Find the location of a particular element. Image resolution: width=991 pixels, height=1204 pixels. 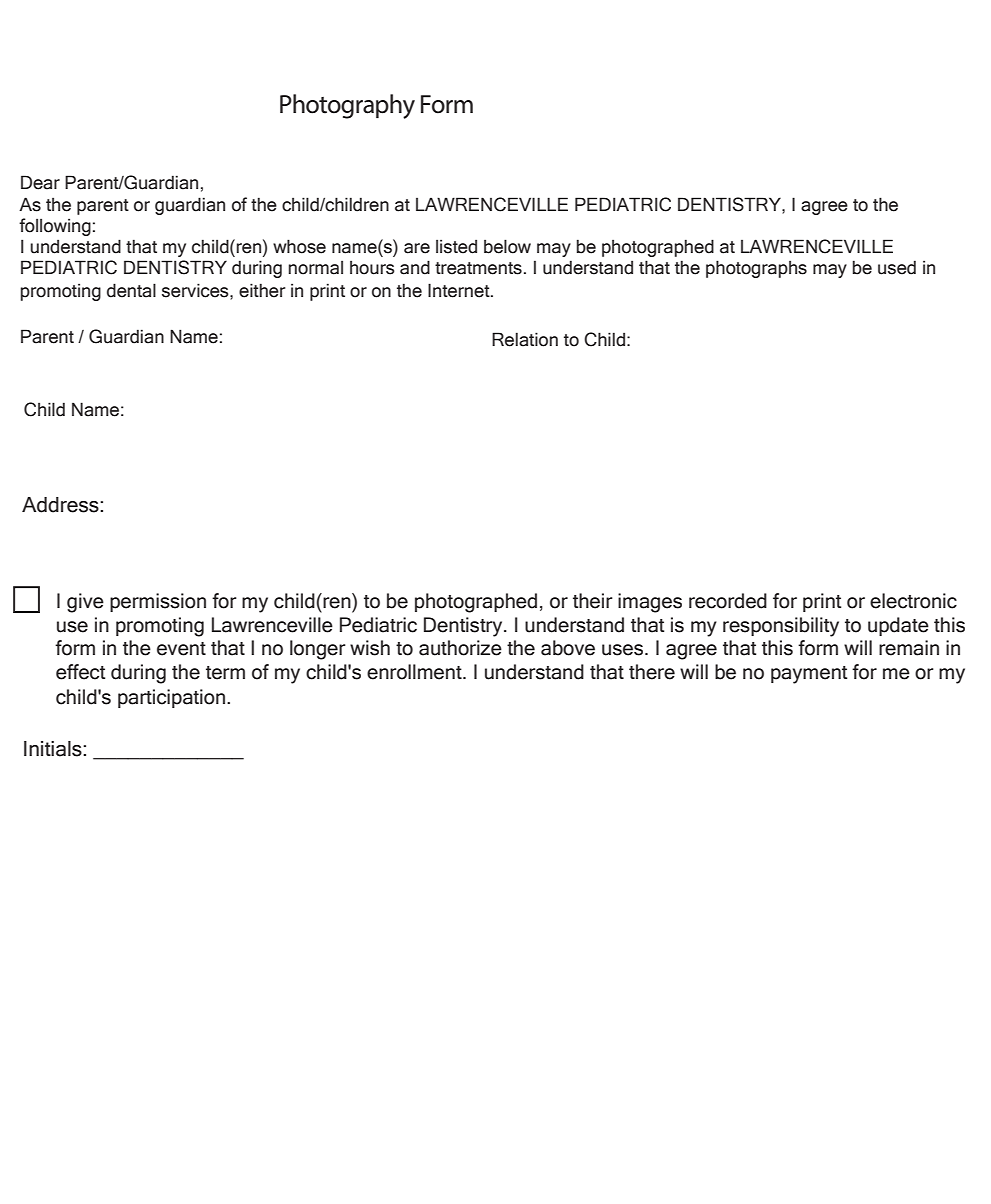

photographs is located at coordinates (756, 269).
